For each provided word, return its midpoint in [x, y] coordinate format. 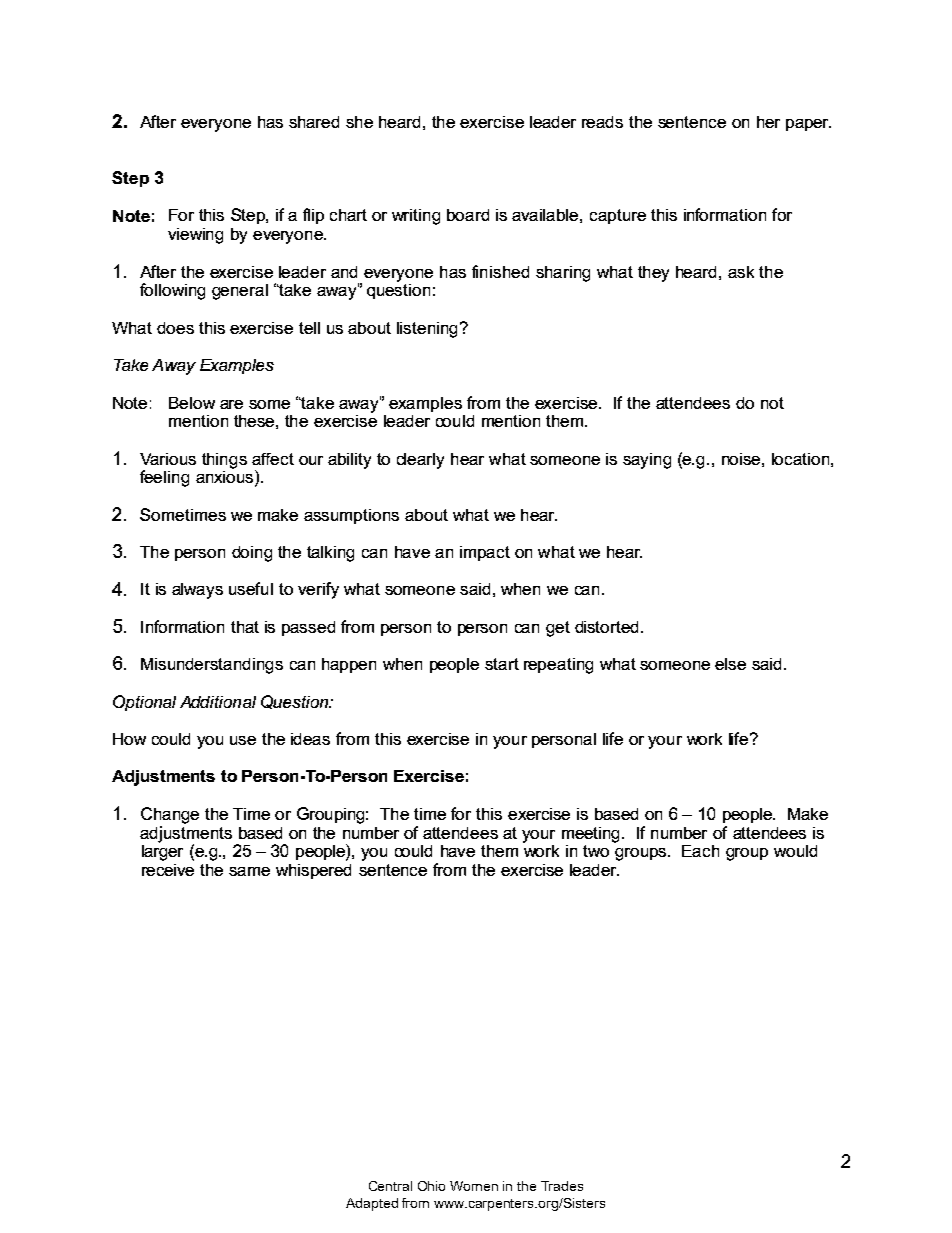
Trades [562, 1186]
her [768, 122]
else [730, 664]
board [468, 215]
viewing [195, 236]
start [502, 664]
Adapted [372, 1204]
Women [474, 1186]
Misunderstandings [212, 666]
